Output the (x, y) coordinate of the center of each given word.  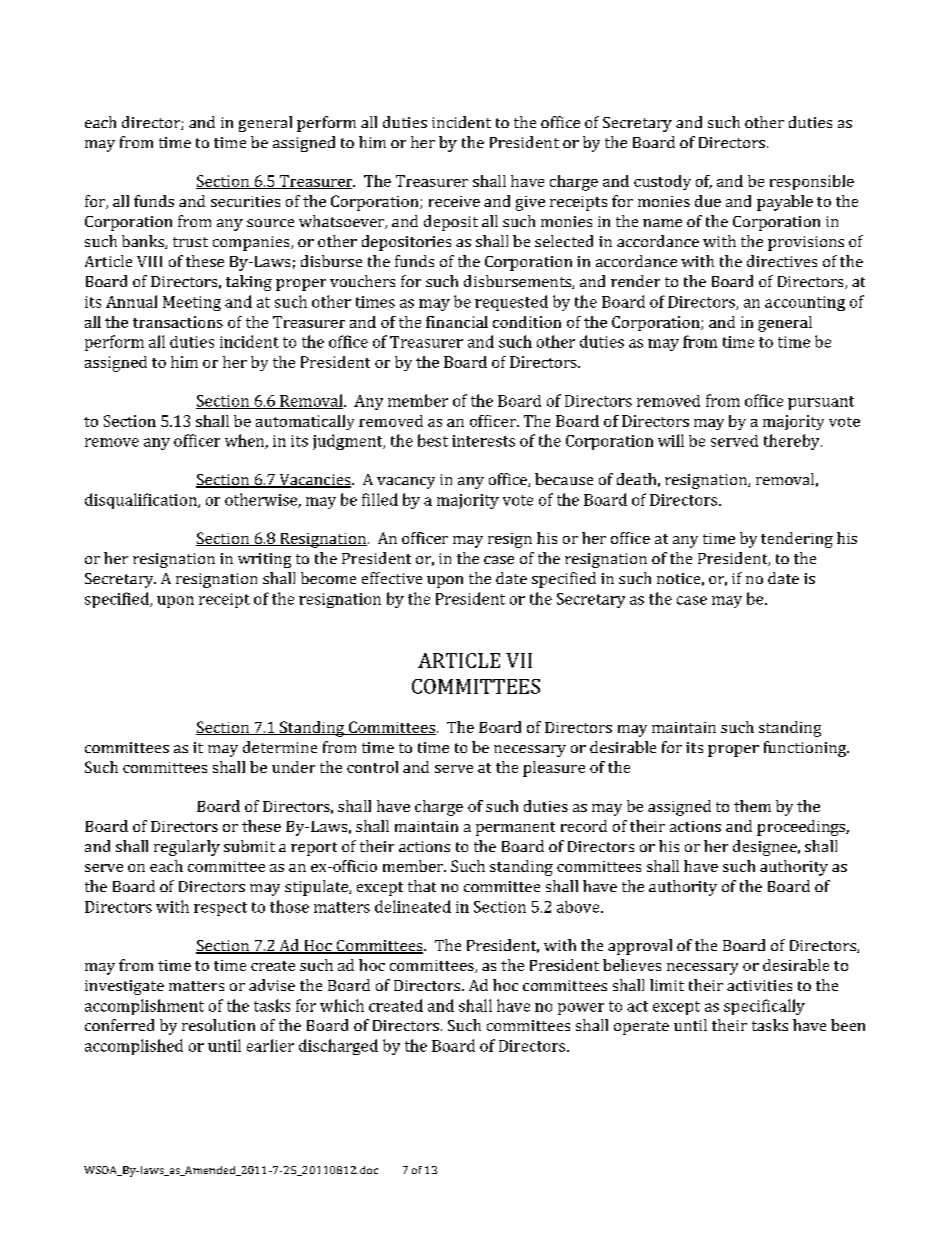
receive (454, 201)
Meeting (192, 303)
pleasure (554, 769)
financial (457, 322)
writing (264, 560)
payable (785, 203)
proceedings (802, 828)
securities (245, 201)
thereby (793, 442)
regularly (187, 848)
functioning (806, 749)
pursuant (821, 403)
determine (280, 747)
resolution (218, 1025)
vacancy (406, 483)
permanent (515, 829)
